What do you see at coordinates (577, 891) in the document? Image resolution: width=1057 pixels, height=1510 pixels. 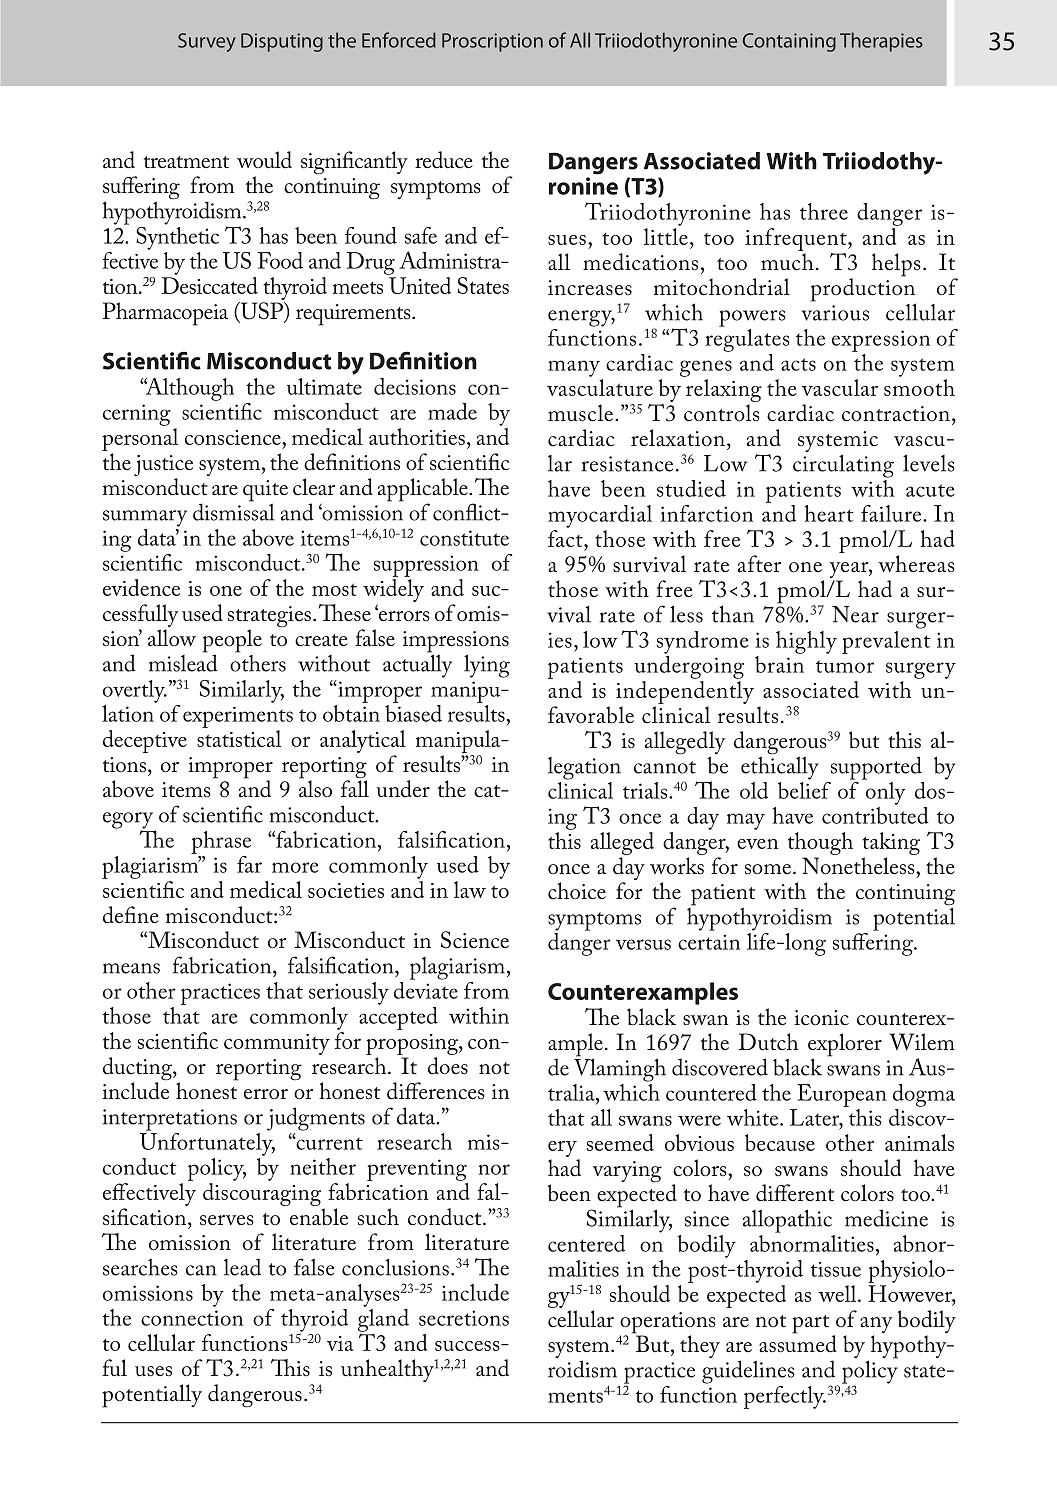 I see `choice` at bounding box center [577, 891].
